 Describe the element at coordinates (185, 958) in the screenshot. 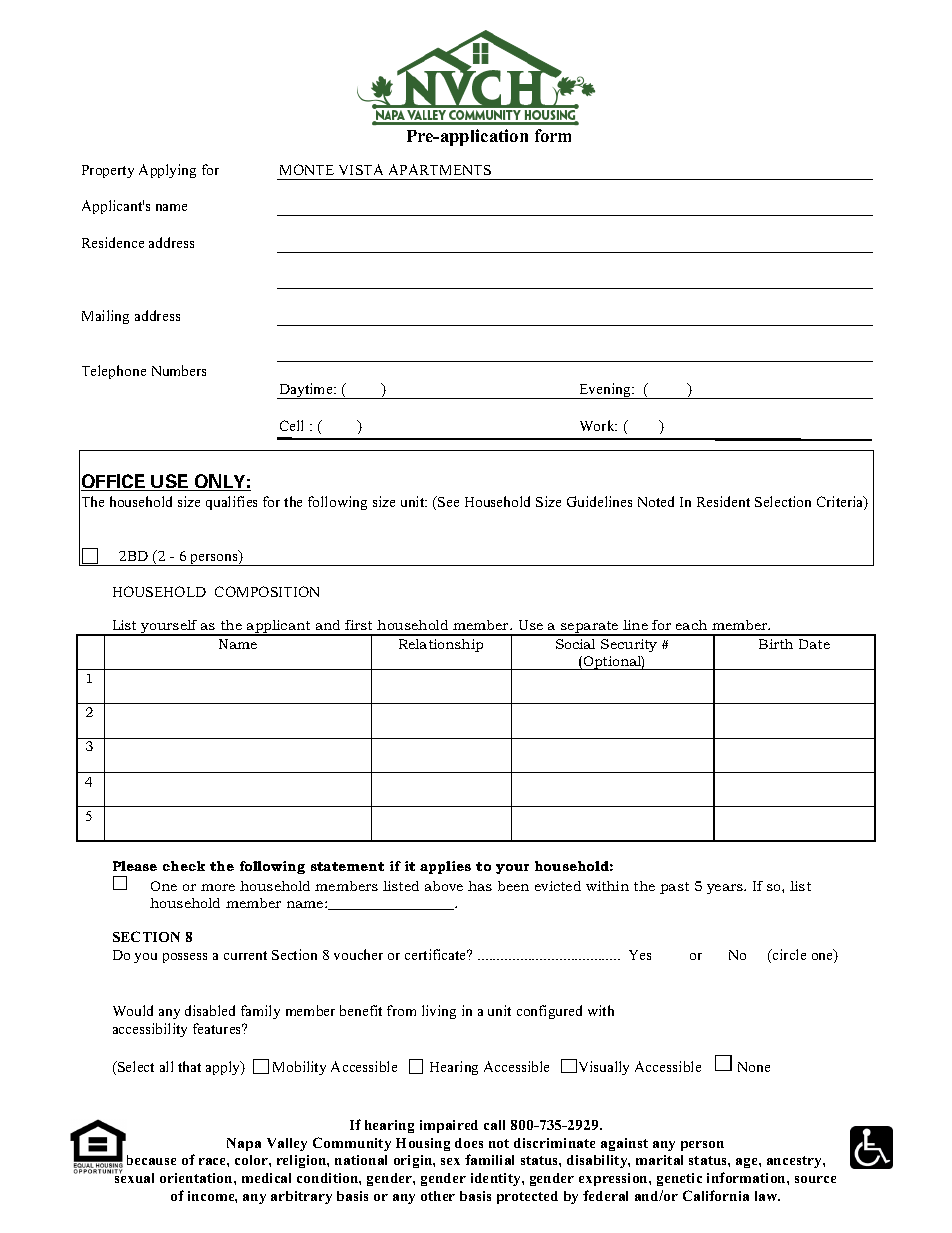

I see `possess` at that location.
